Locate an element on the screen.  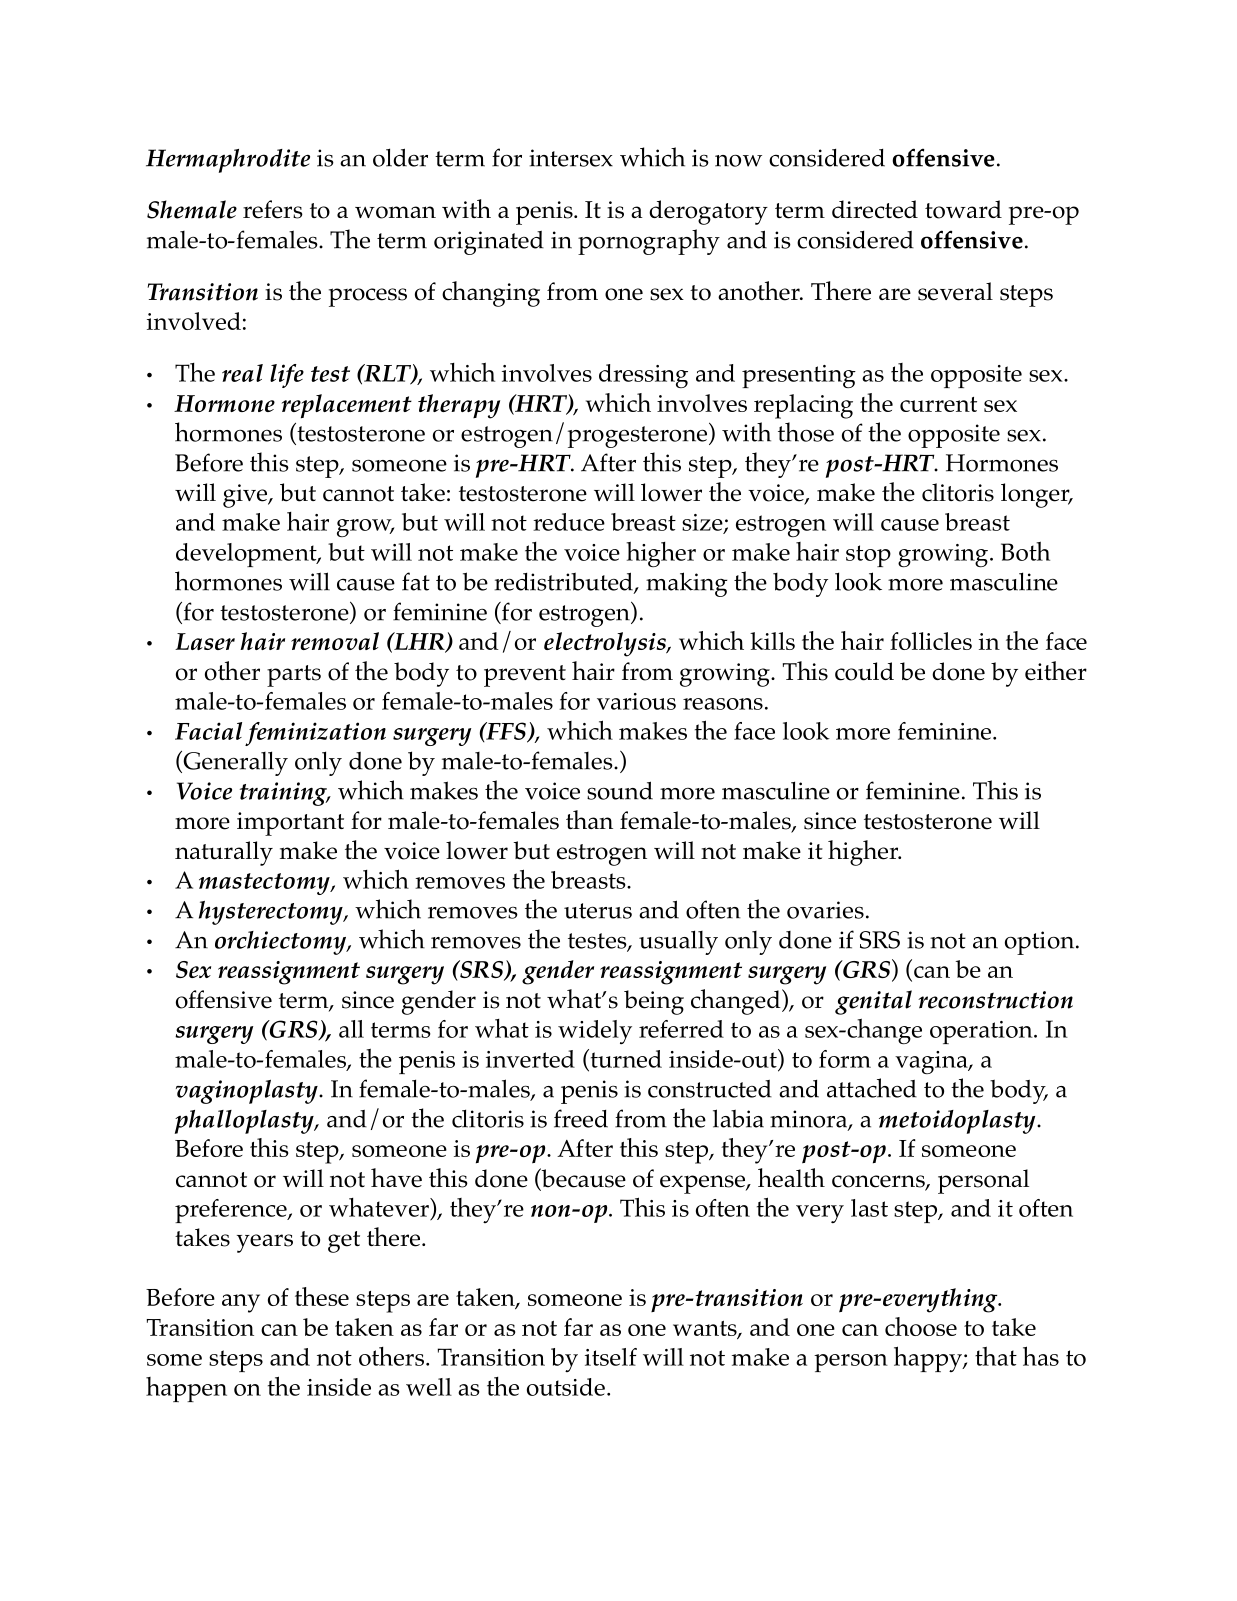
intersex is located at coordinates (571, 158).
